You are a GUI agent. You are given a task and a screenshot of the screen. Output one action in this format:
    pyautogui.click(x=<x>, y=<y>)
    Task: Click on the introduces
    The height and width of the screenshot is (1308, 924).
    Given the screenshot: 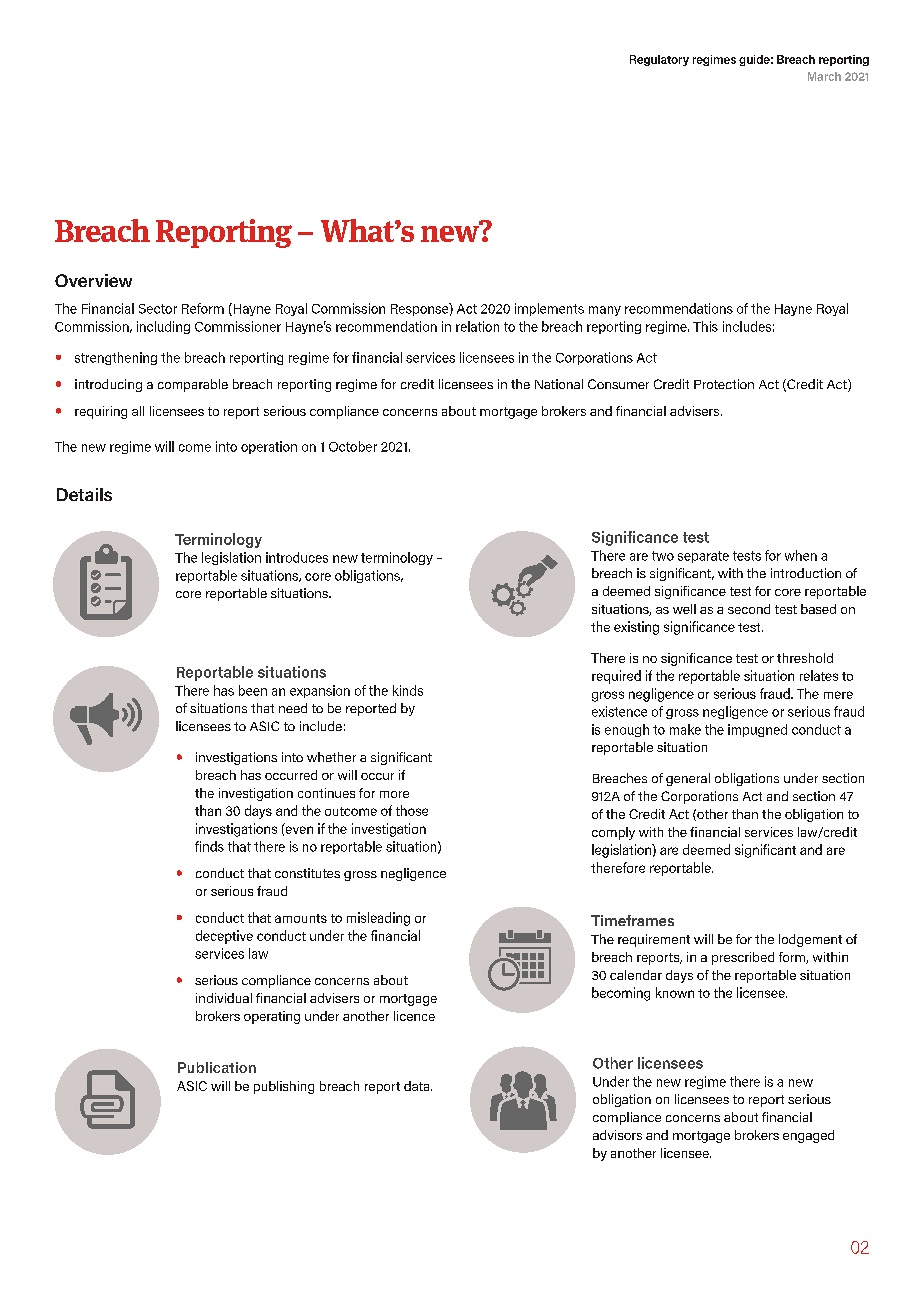 What is the action you would take?
    pyautogui.click(x=297, y=557)
